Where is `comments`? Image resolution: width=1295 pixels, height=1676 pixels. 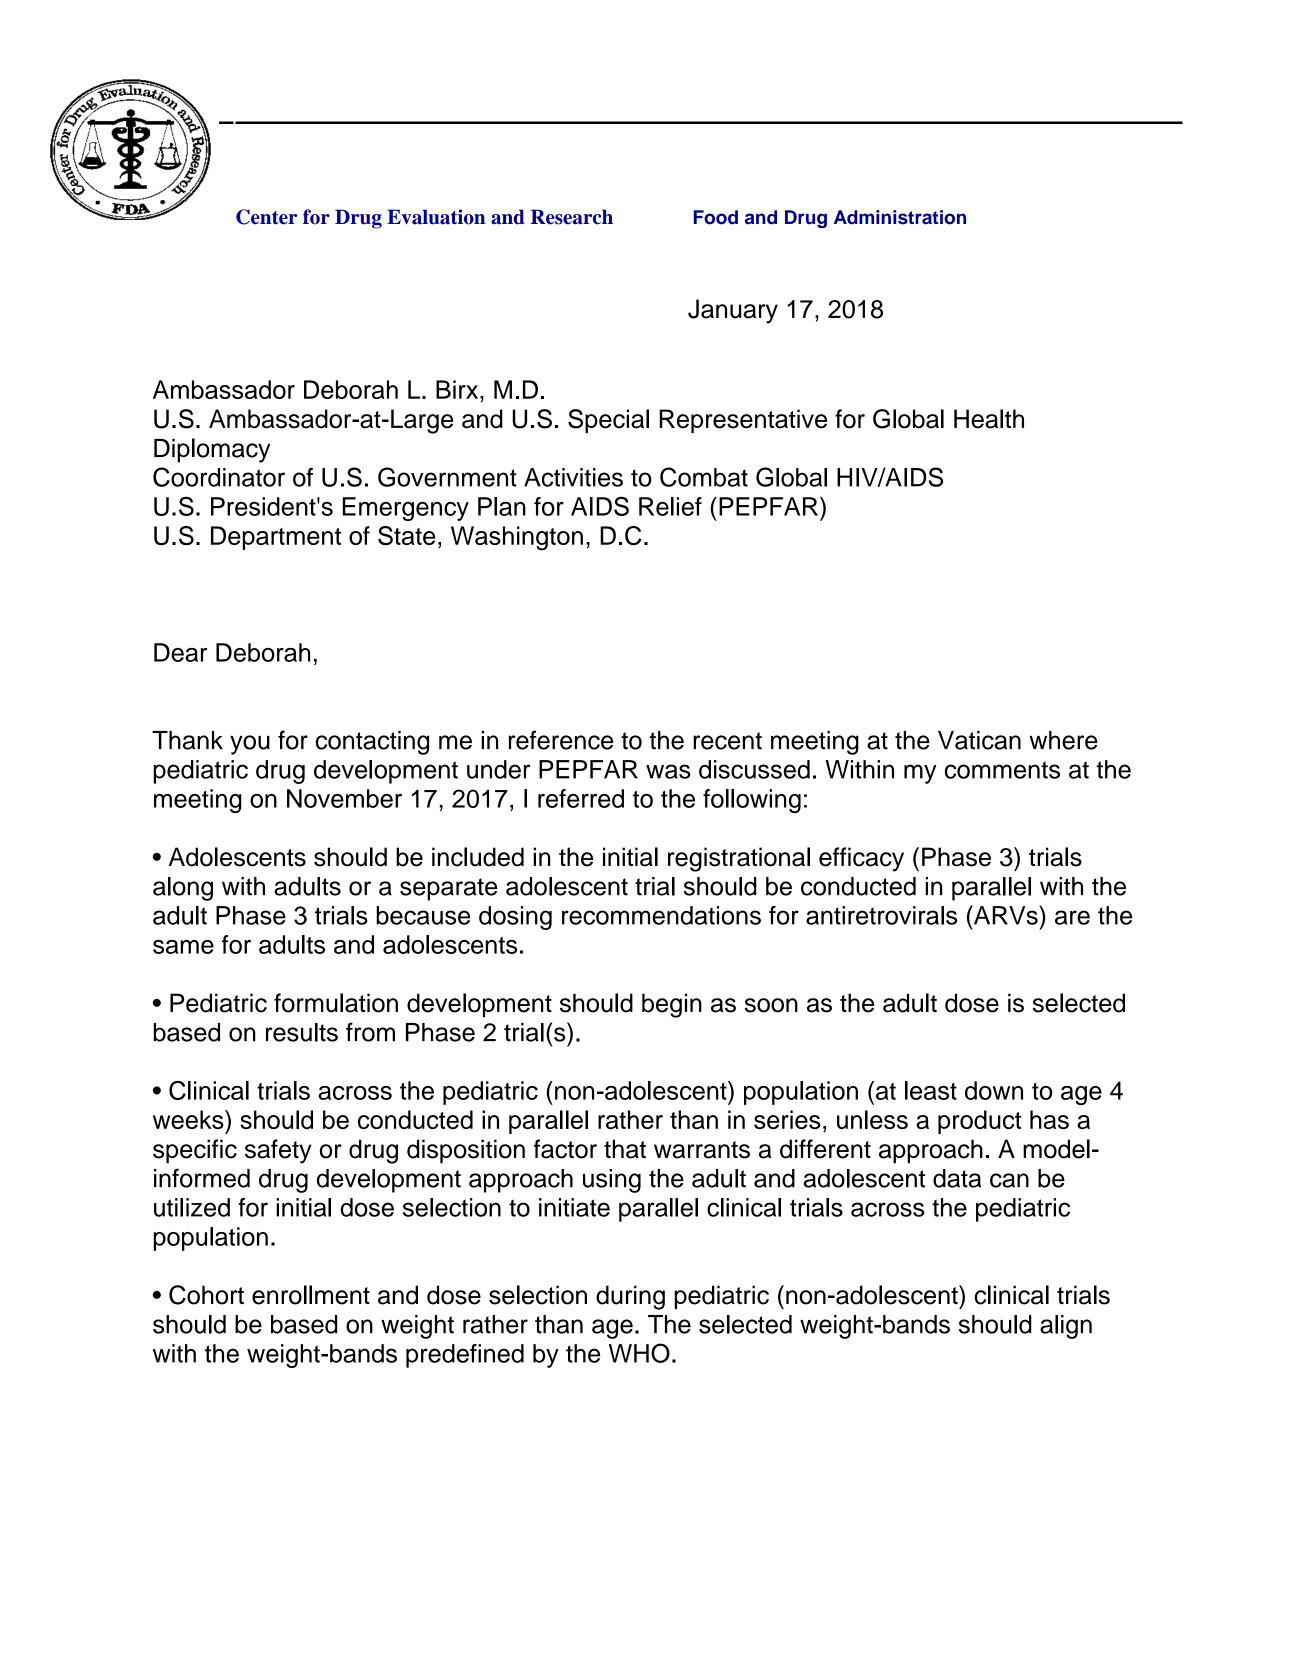
comments is located at coordinates (1002, 770).
